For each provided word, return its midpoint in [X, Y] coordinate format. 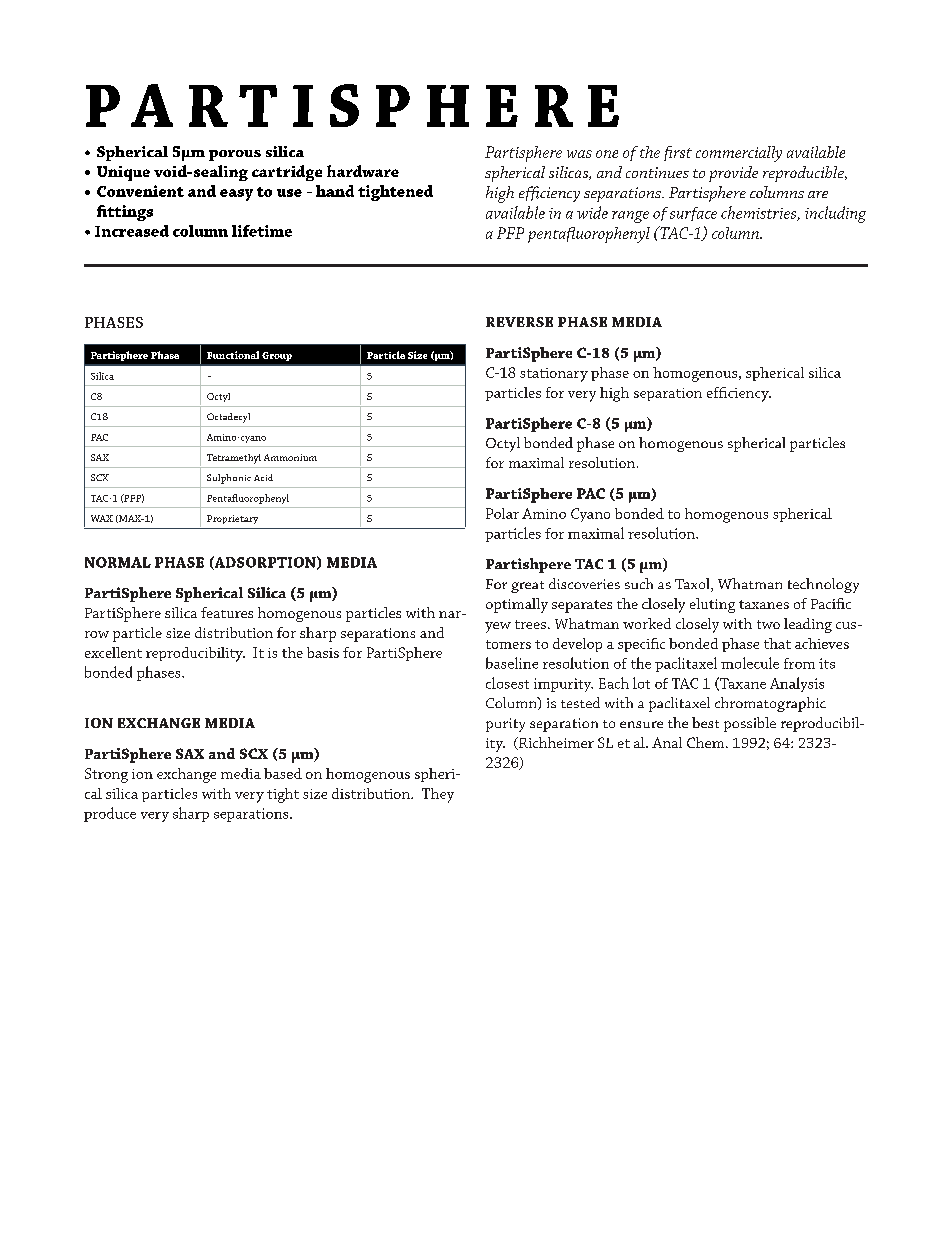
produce [110, 814]
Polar [502, 513]
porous [235, 155]
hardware [363, 171]
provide [733, 174]
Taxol [693, 585]
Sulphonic [229, 479]
